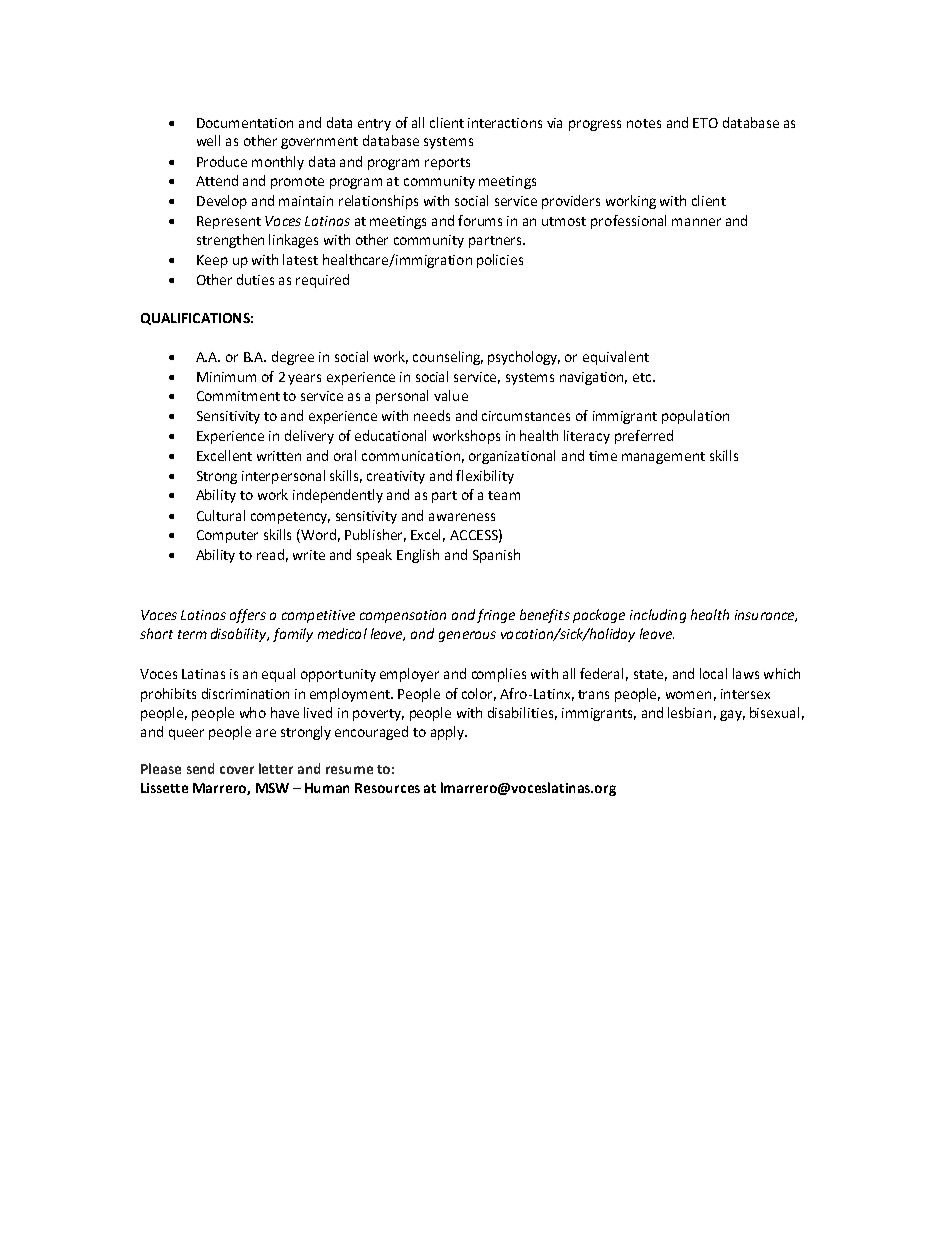  I want to click on Computer, so click(227, 536).
